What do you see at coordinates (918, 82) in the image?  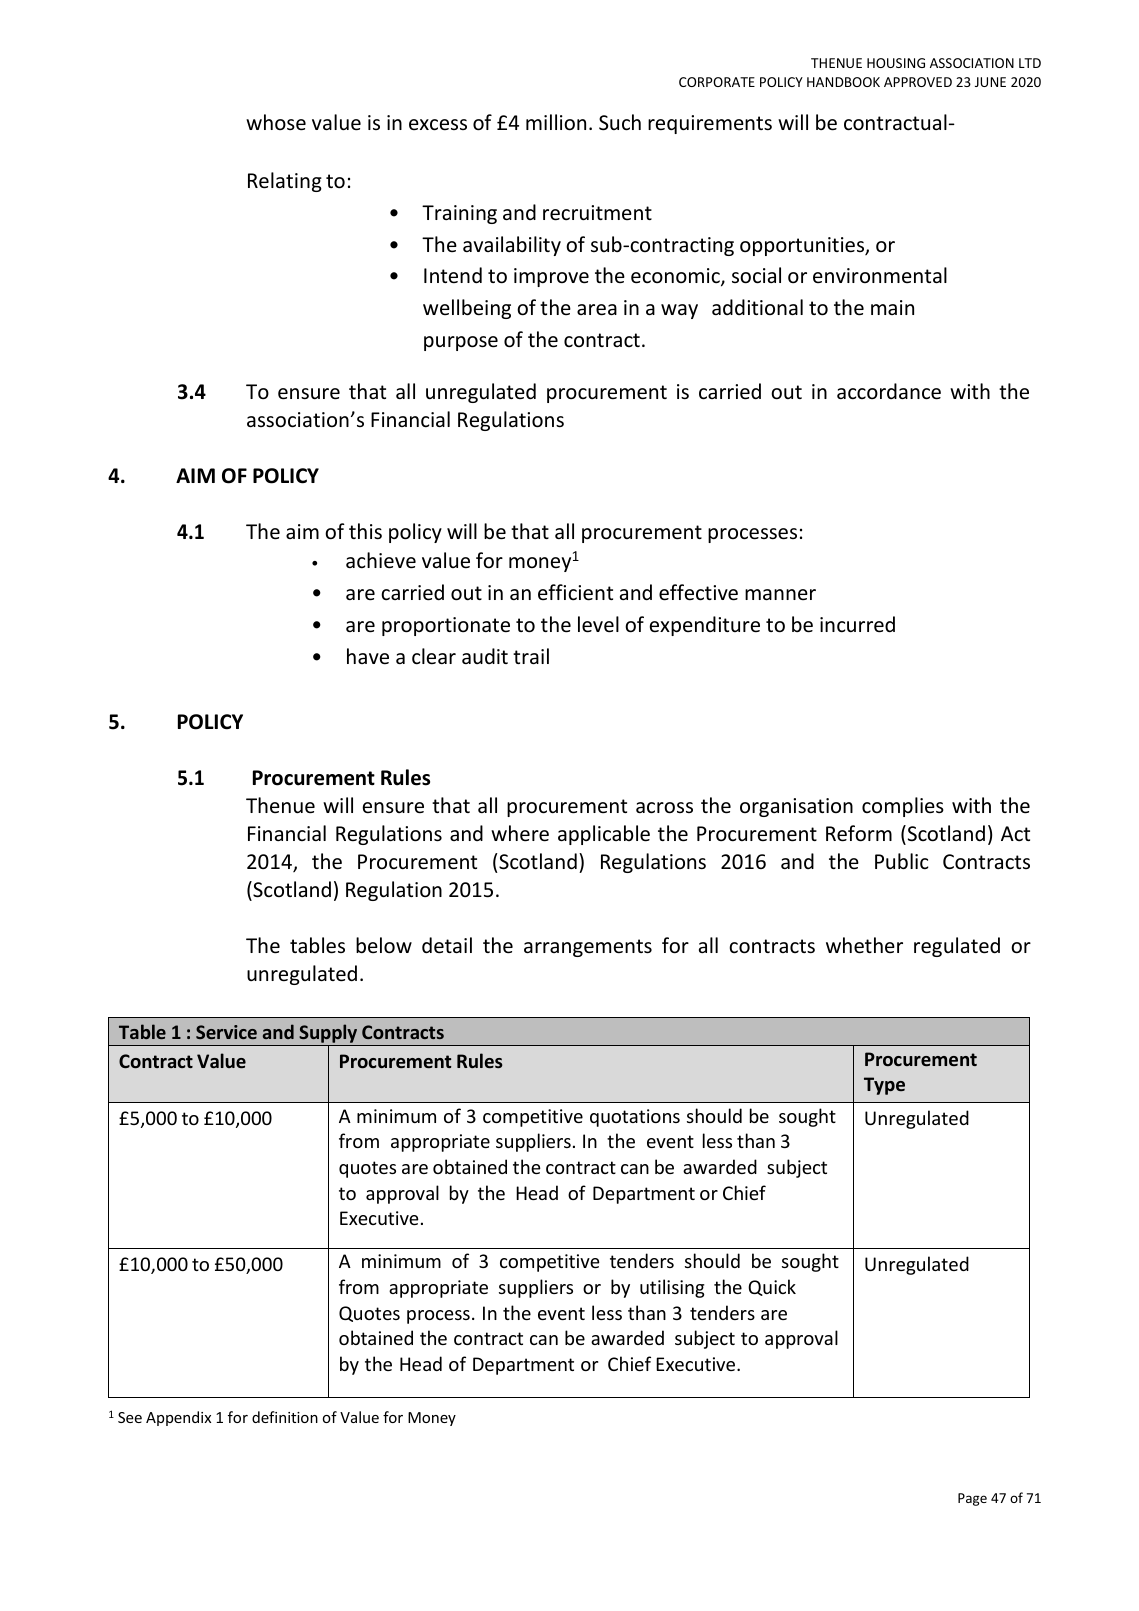 I see `APPROVED` at bounding box center [918, 82].
